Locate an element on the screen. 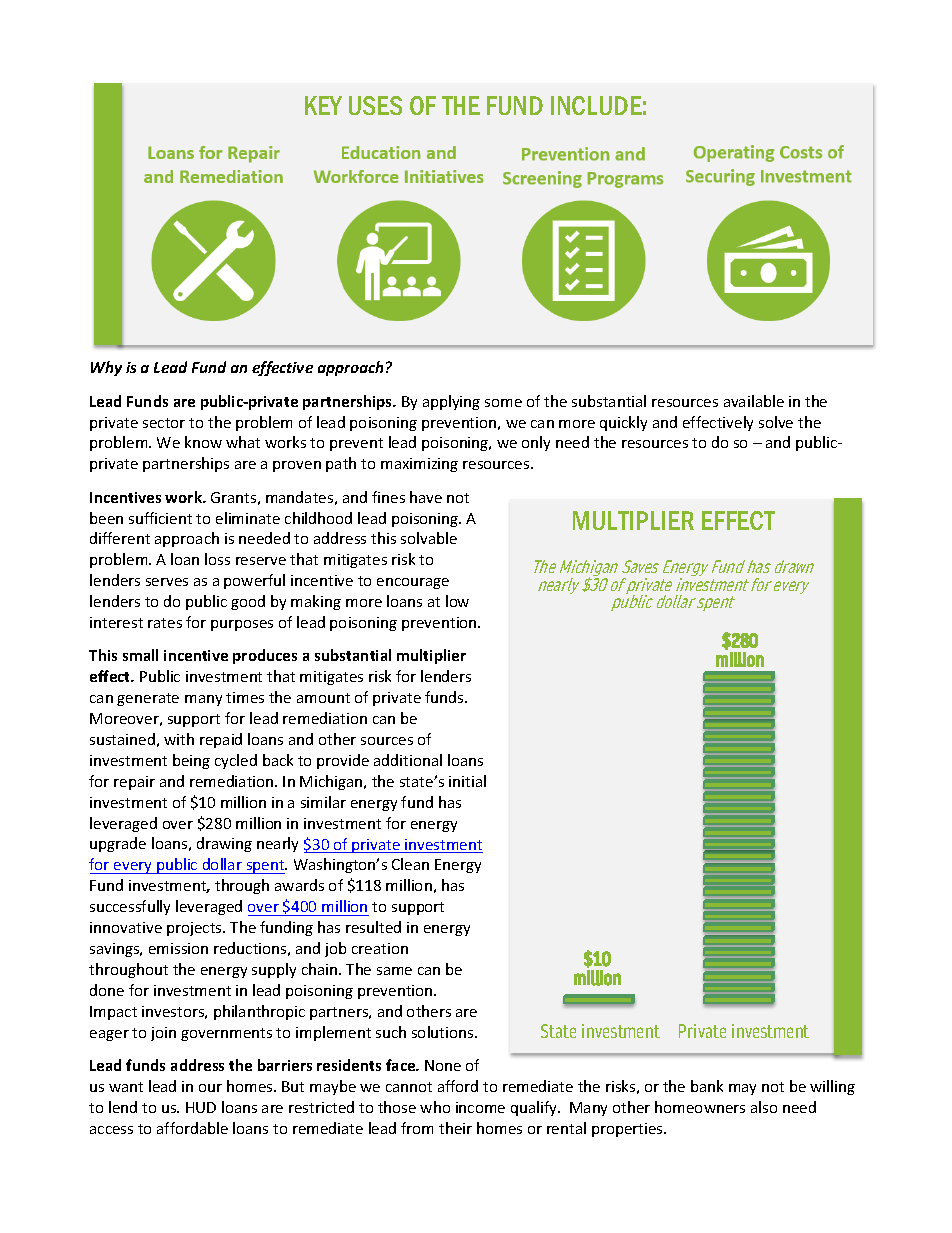 This screenshot has height=1233, width=952. know is located at coordinates (203, 442).
